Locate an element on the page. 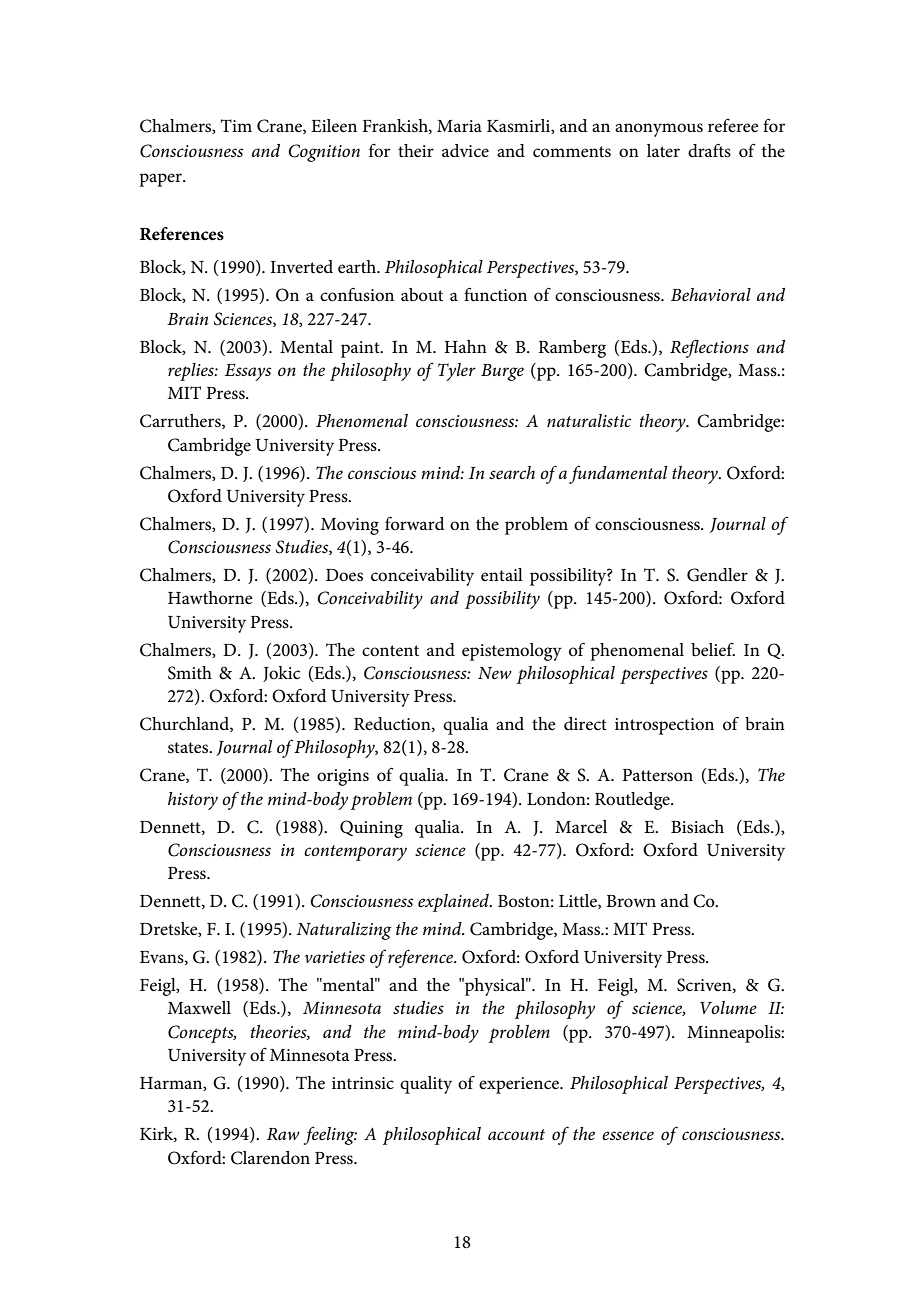 This page has height=1308, width=924. belief is located at coordinates (713, 650).
